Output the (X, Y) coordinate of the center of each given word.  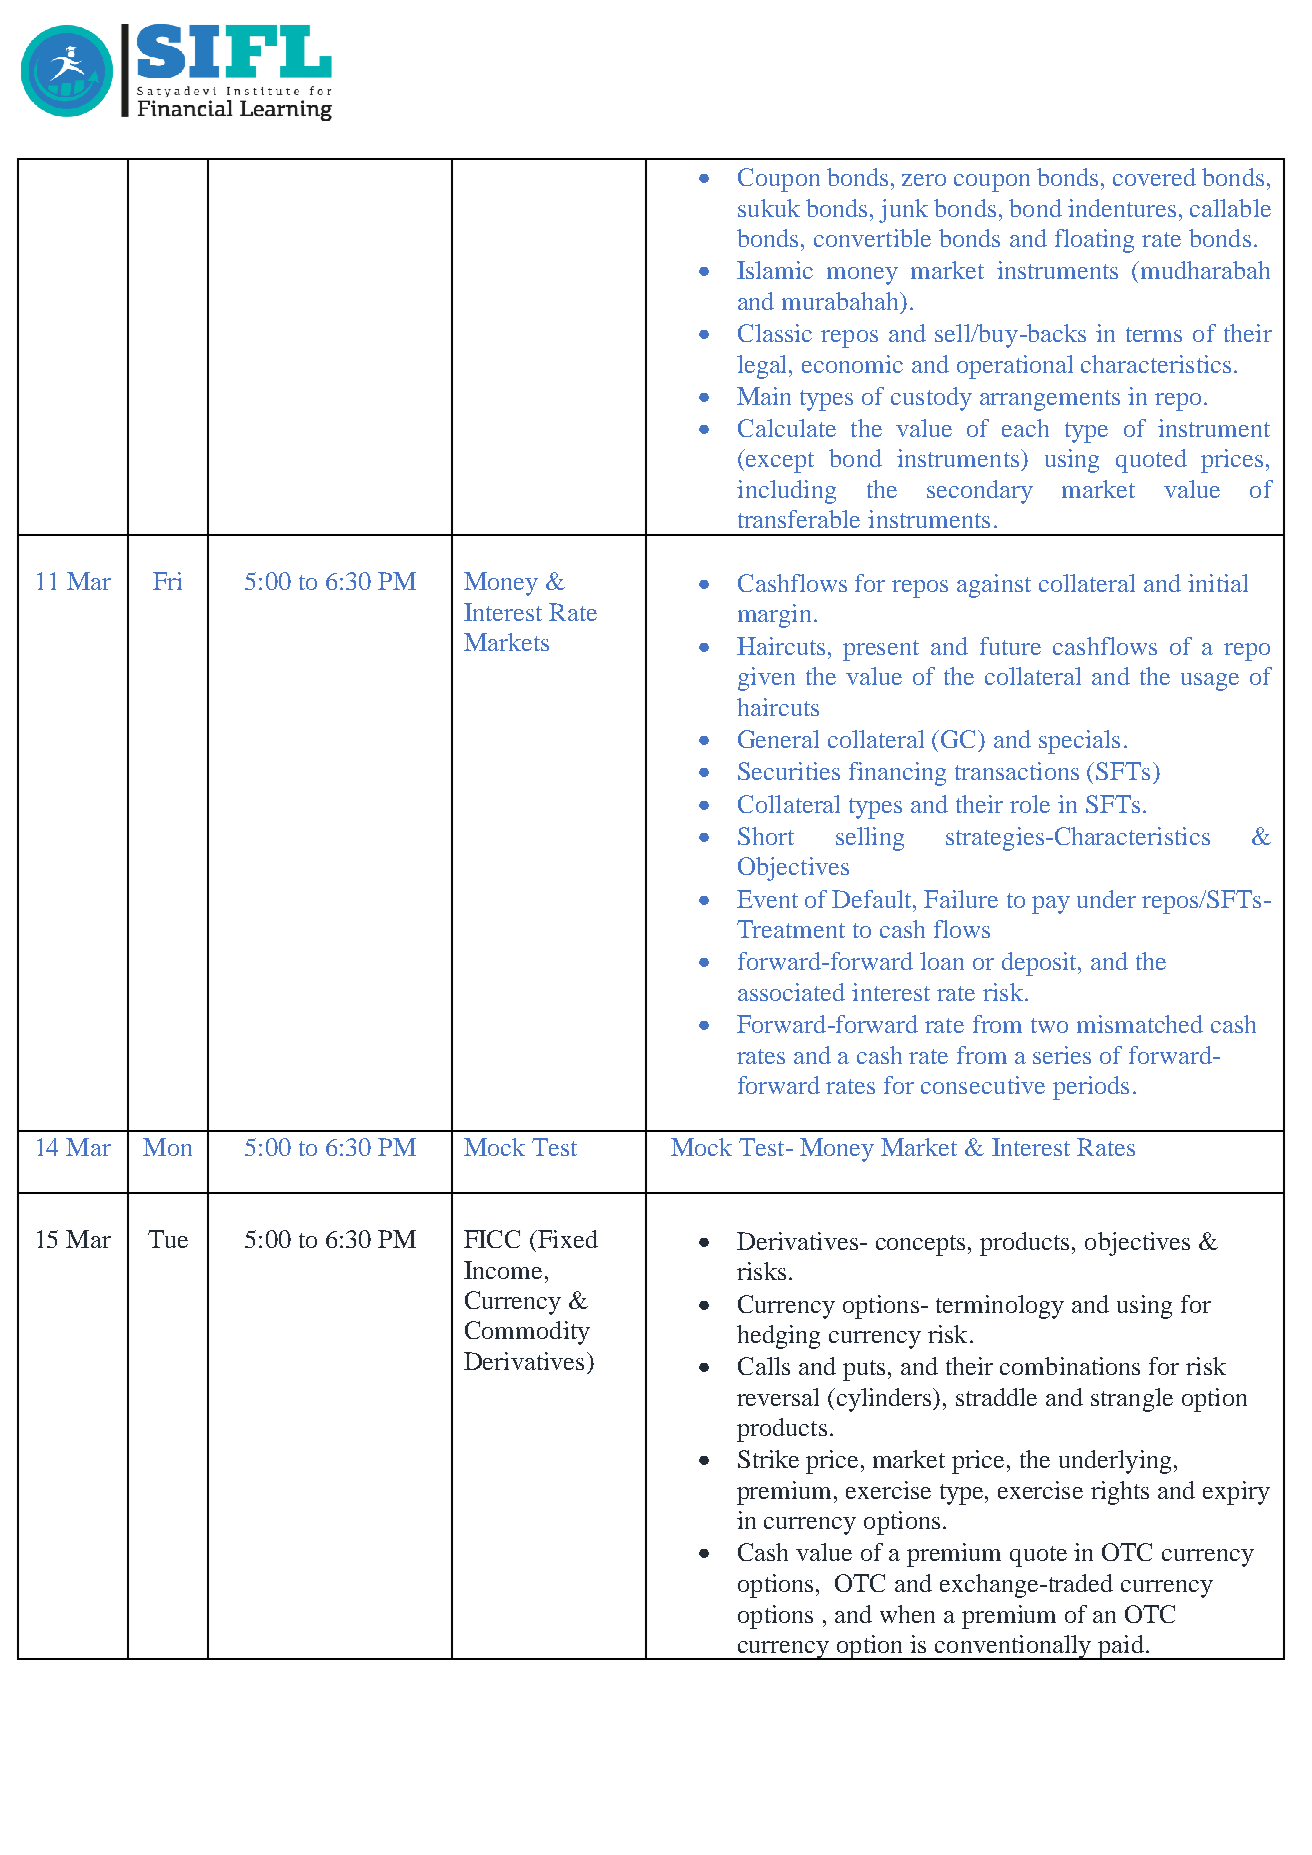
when (907, 1614)
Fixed (567, 1239)
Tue (168, 1239)
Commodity (527, 1333)
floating (1094, 241)
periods (1091, 1088)
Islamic (775, 270)
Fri (167, 581)
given (766, 679)
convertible (872, 238)
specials (1079, 742)
